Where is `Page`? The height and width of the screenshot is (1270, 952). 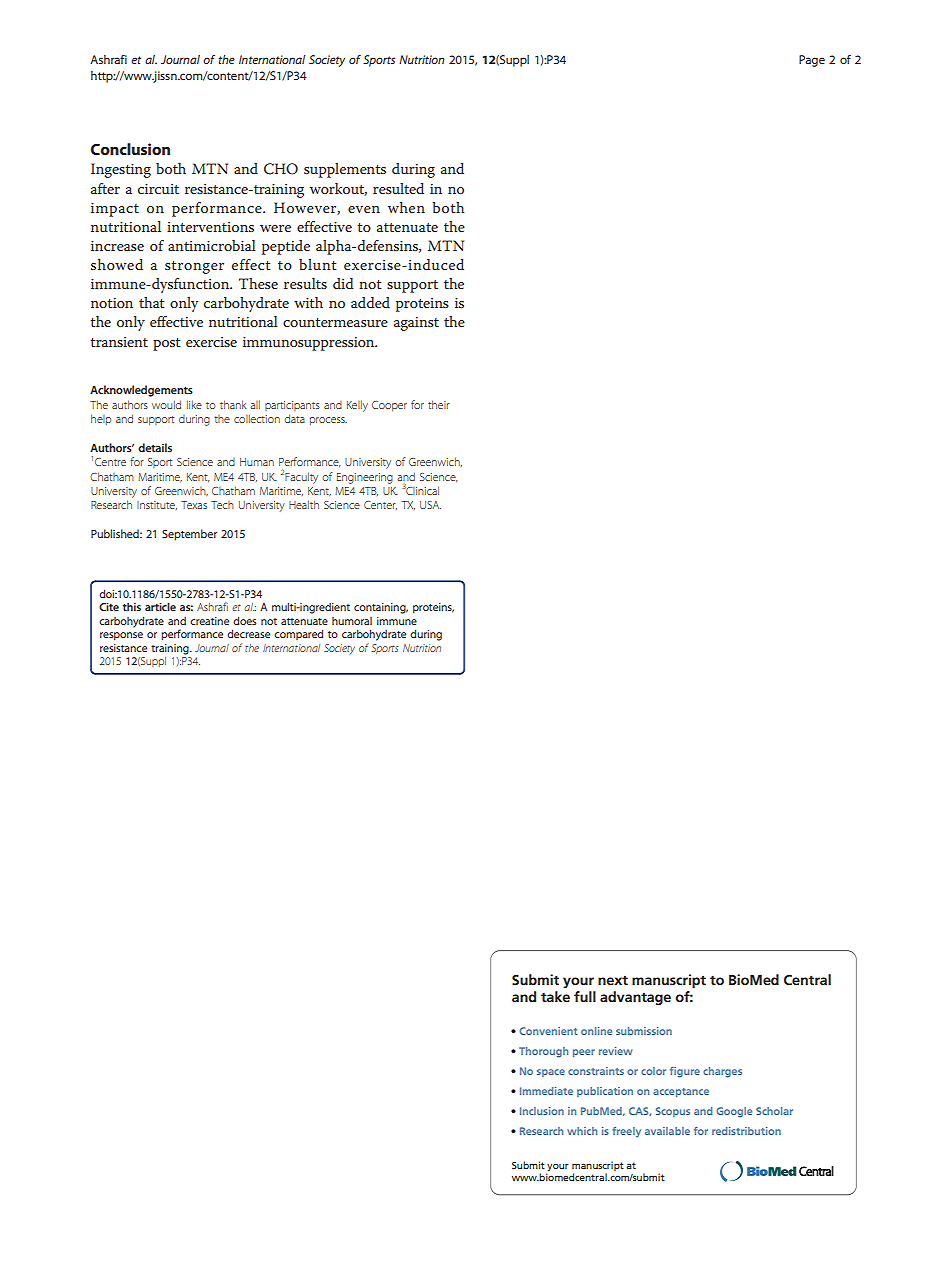
Page is located at coordinates (812, 61).
